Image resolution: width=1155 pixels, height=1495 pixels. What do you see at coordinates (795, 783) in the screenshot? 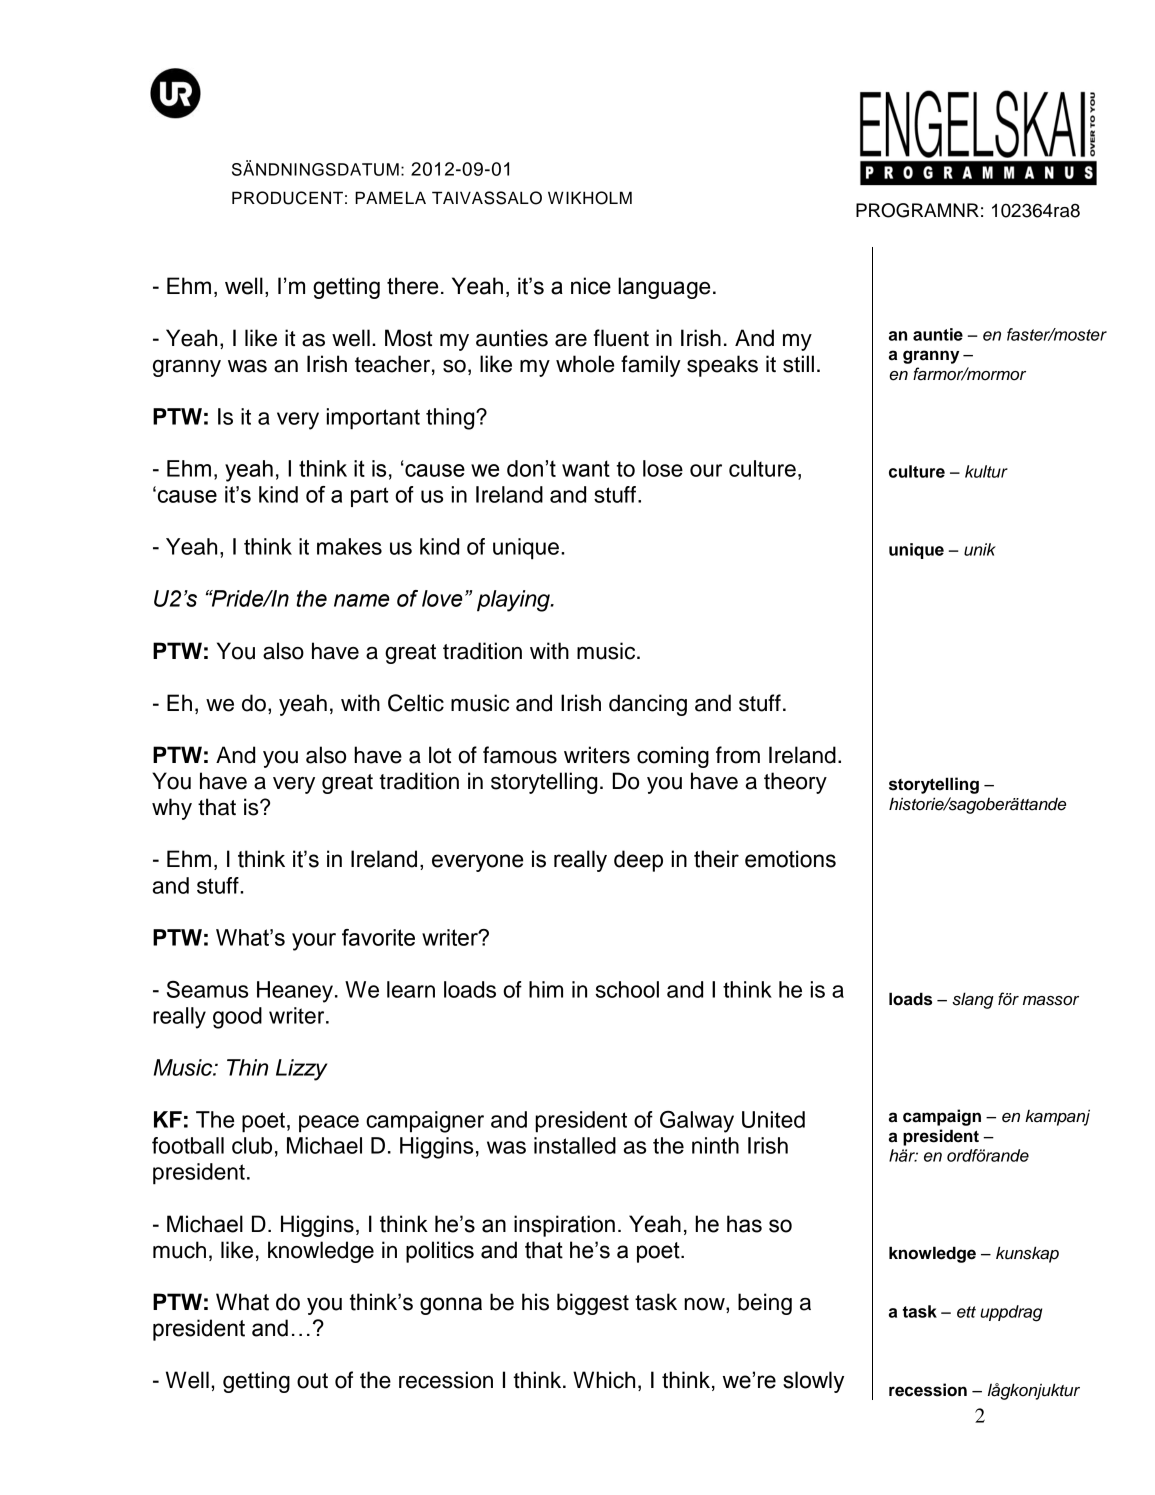
I see `theory` at bounding box center [795, 783].
